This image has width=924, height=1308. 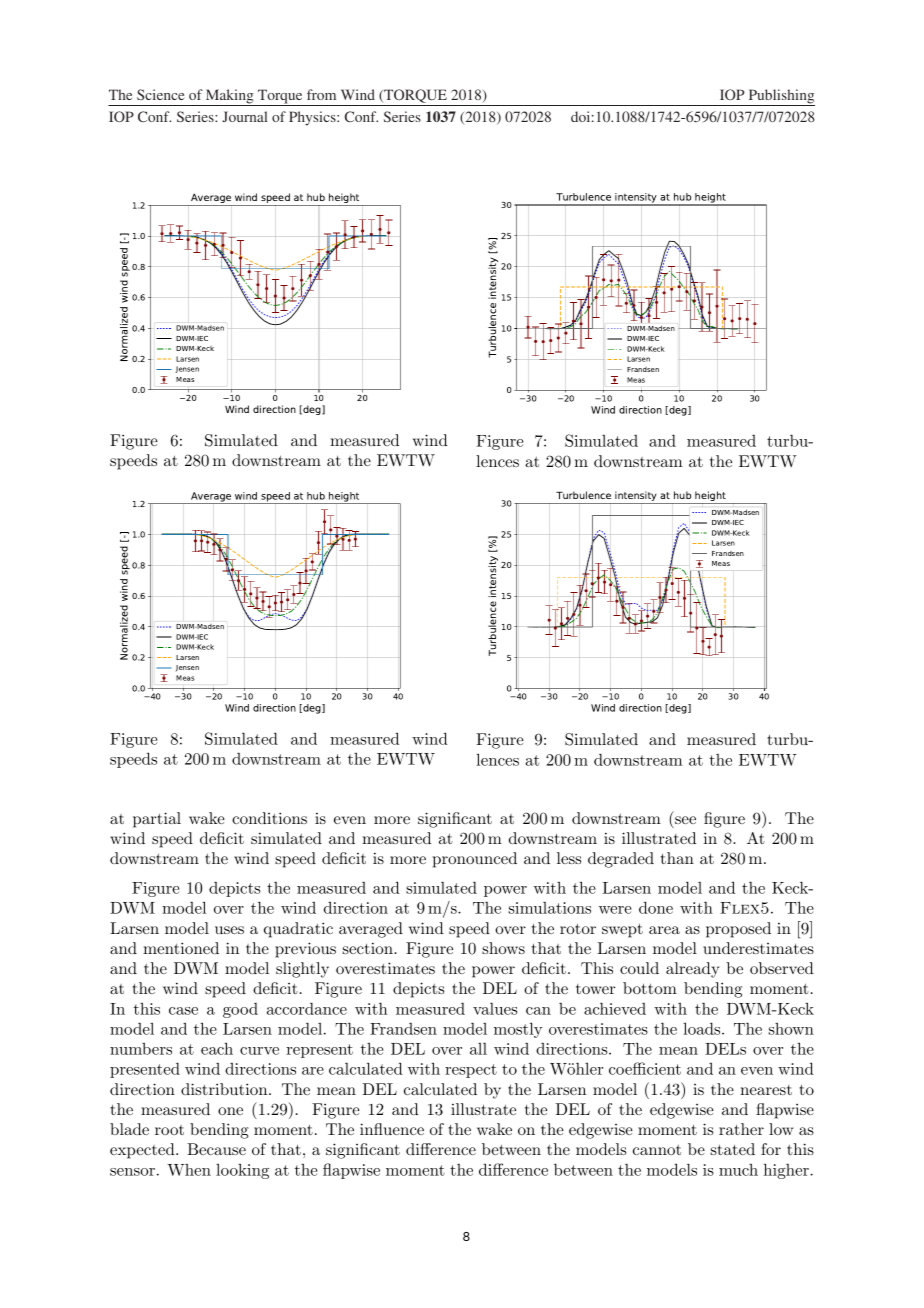 What do you see at coordinates (269, 818) in the image?
I see `conditions` at bounding box center [269, 818].
